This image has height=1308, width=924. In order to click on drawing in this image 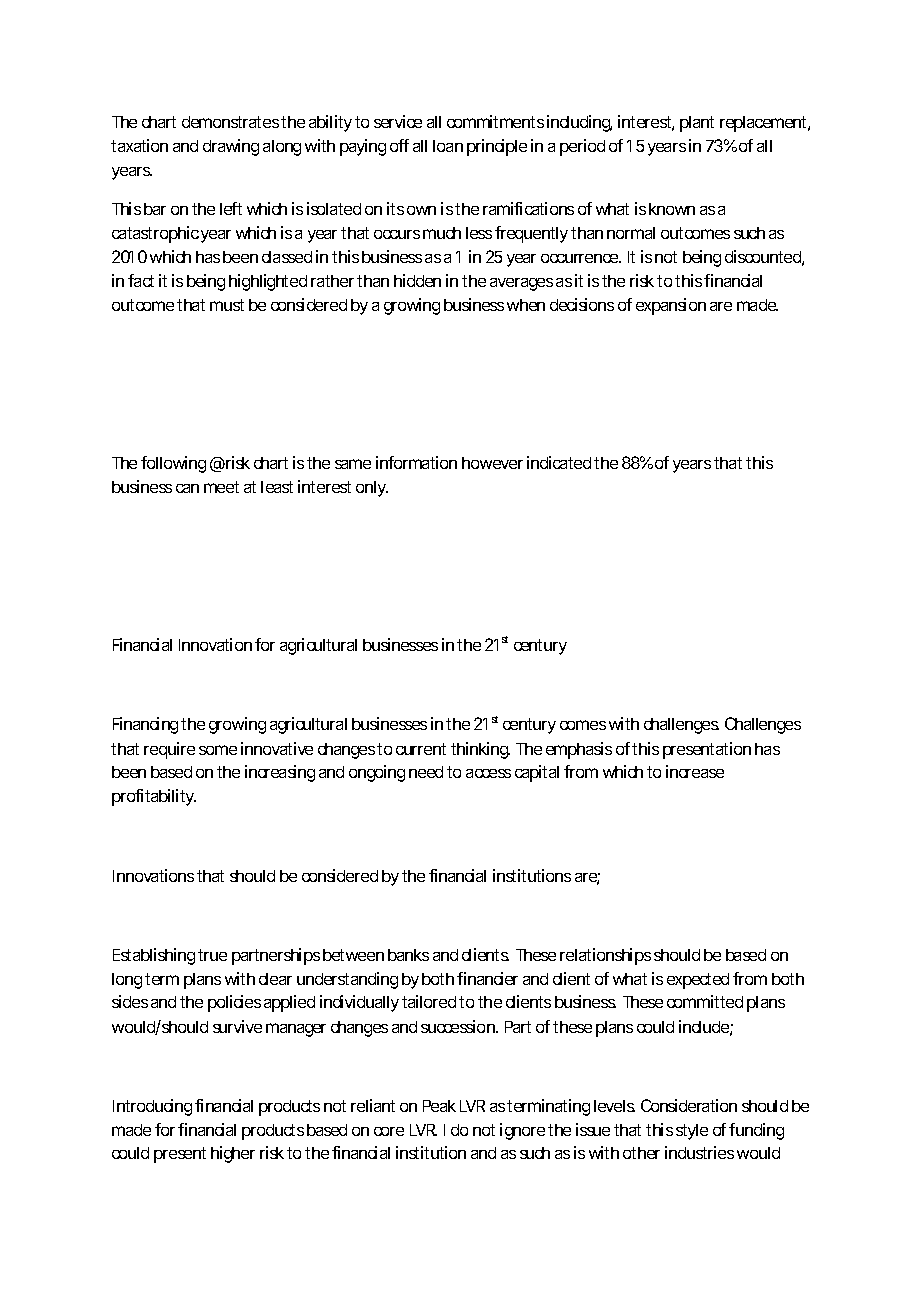, I will do `click(231, 147)`.
